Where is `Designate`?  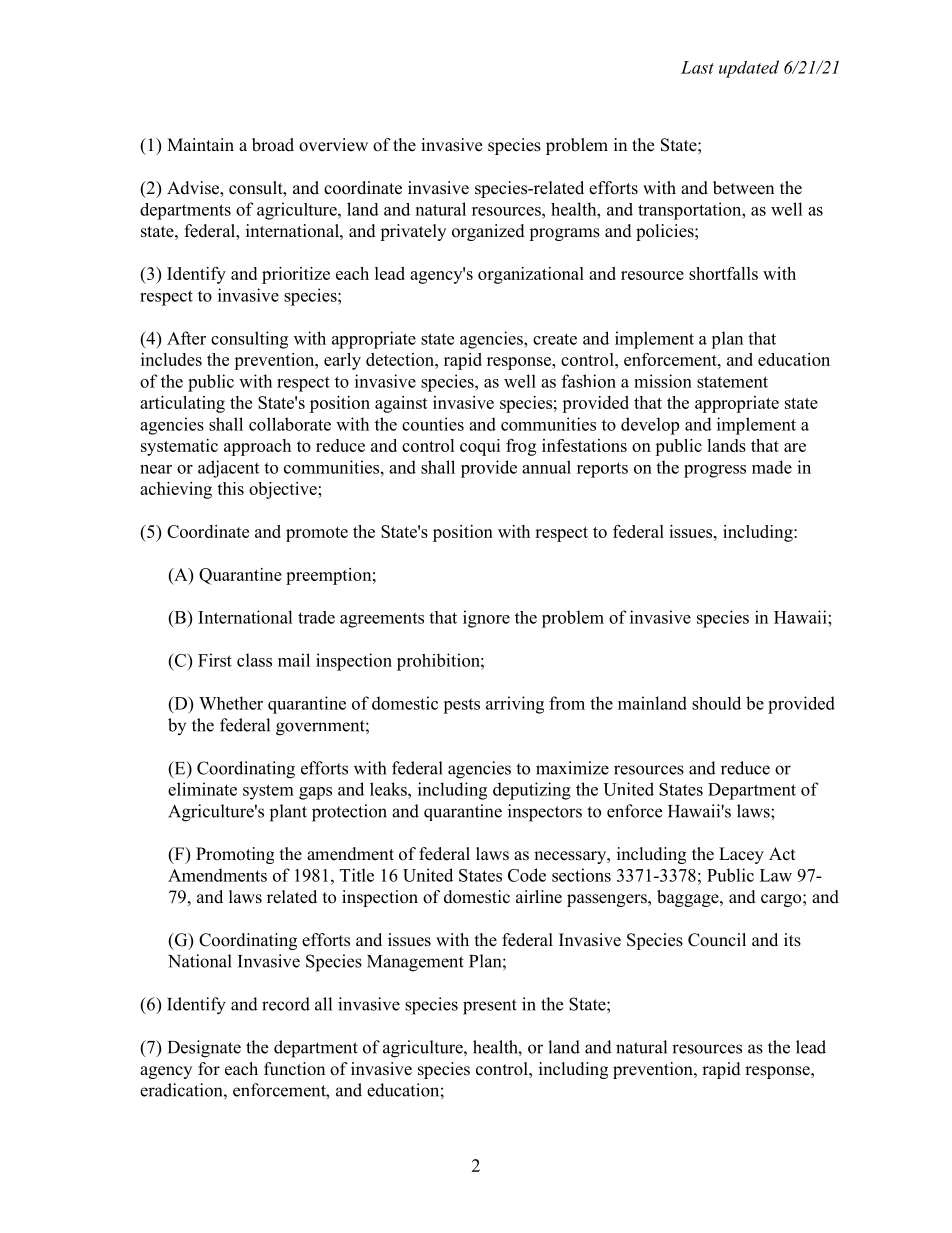
Designate is located at coordinates (204, 1049).
